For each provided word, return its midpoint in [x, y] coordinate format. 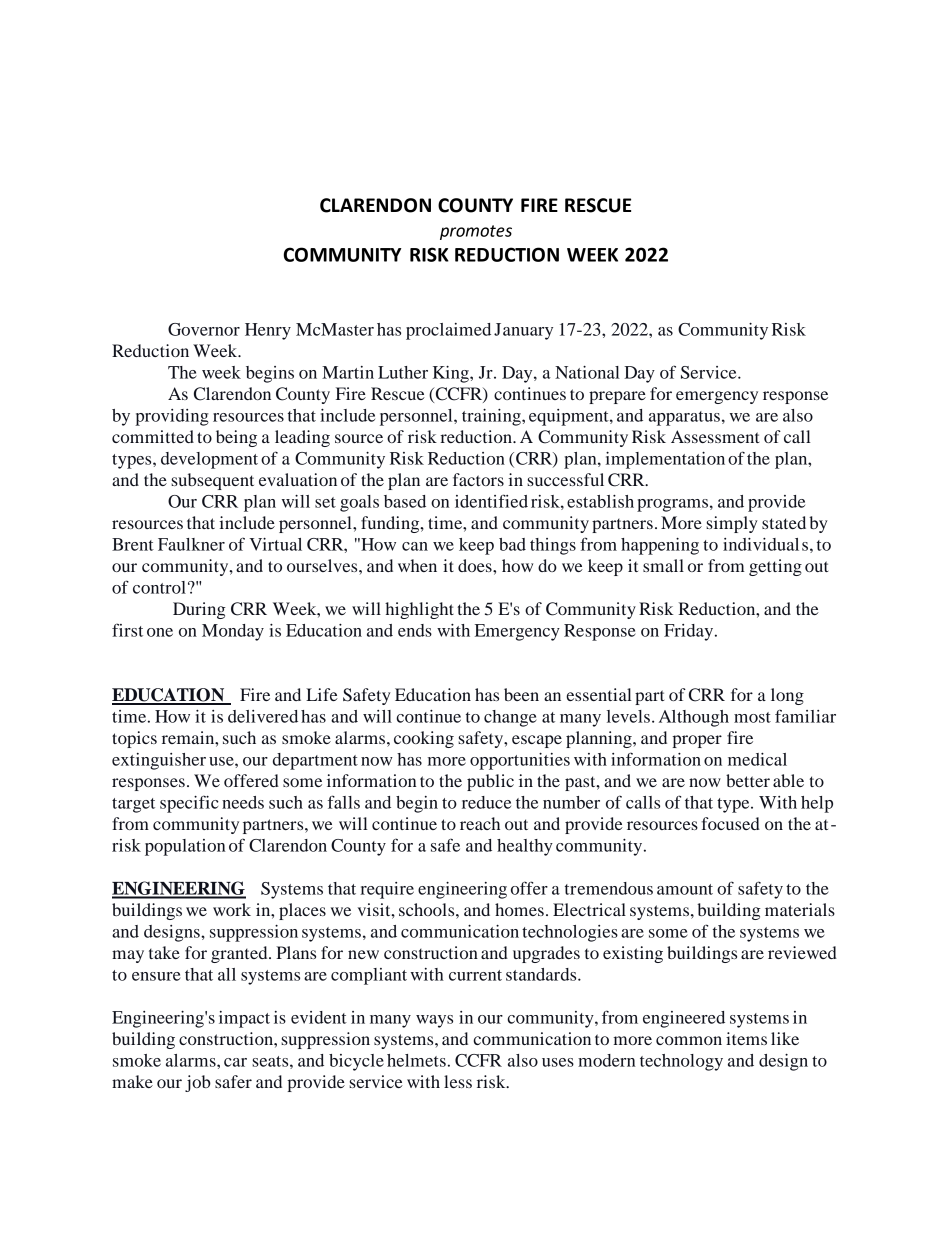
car [235, 1062]
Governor [204, 329]
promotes [476, 232]
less [458, 1081]
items [746, 1038]
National [587, 372]
